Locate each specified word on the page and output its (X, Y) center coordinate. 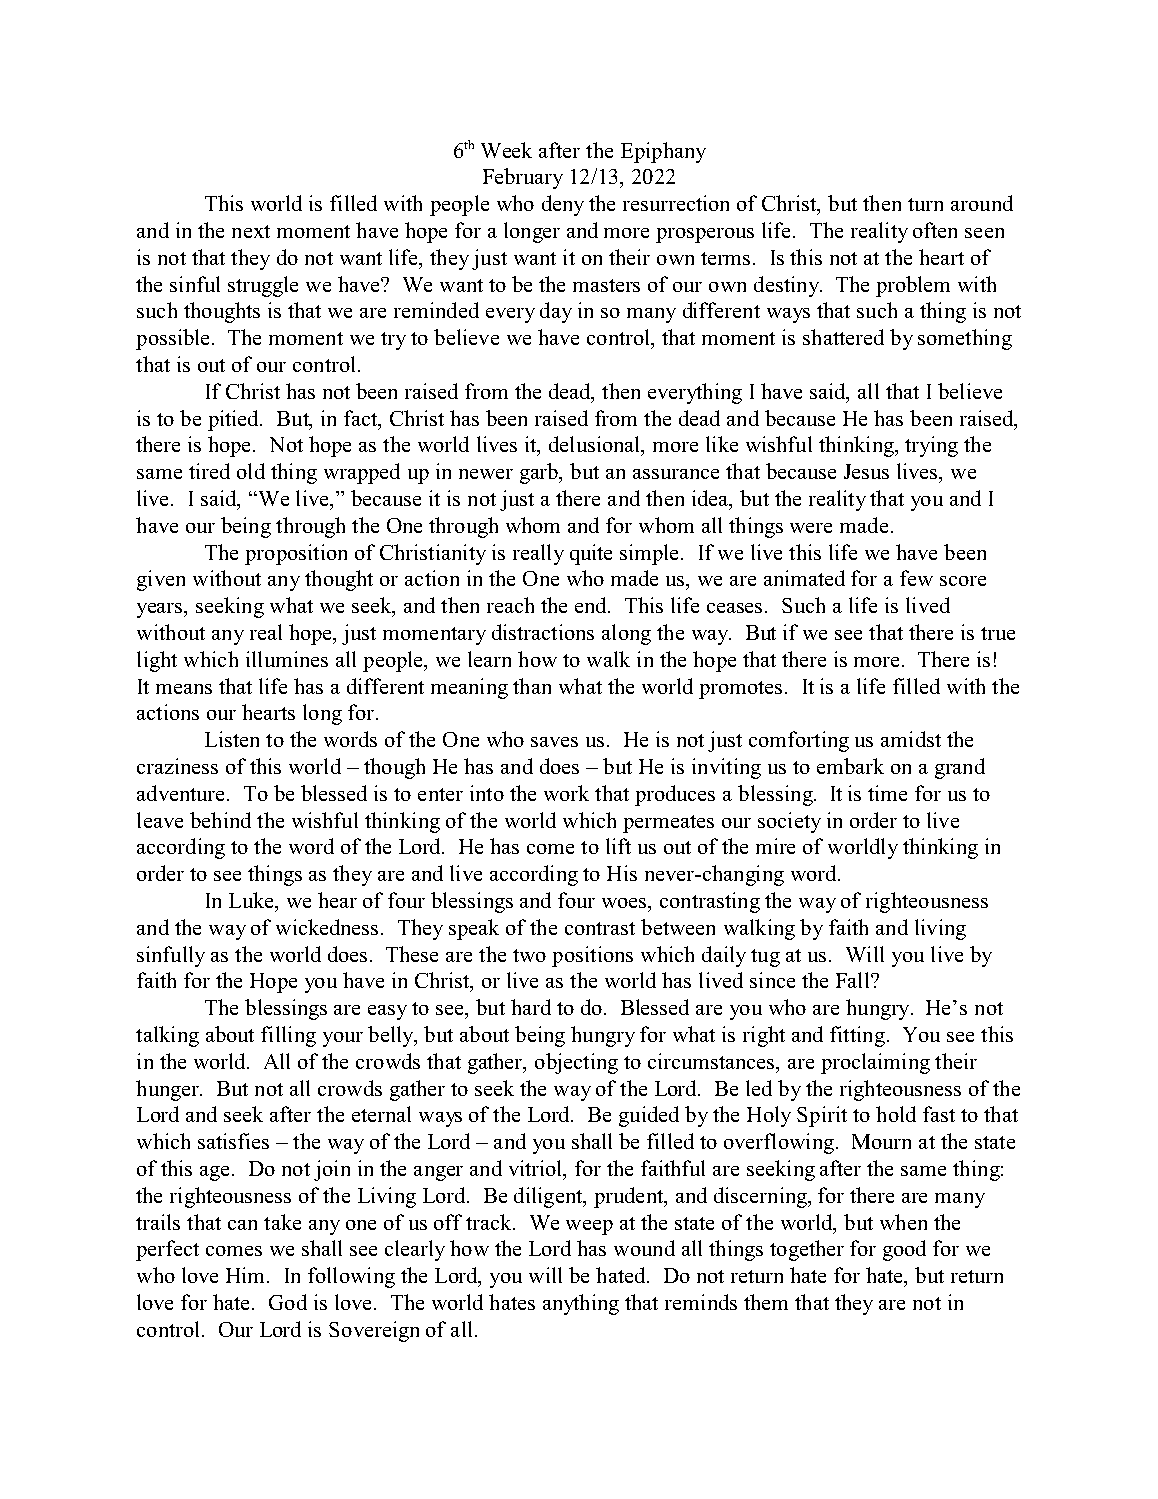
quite (591, 554)
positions (592, 956)
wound (644, 1248)
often (935, 230)
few (916, 578)
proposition (296, 554)
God (288, 1302)
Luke (252, 900)
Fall (854, 980)
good (904, 1250)
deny (563, 205)
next (251, 231)
